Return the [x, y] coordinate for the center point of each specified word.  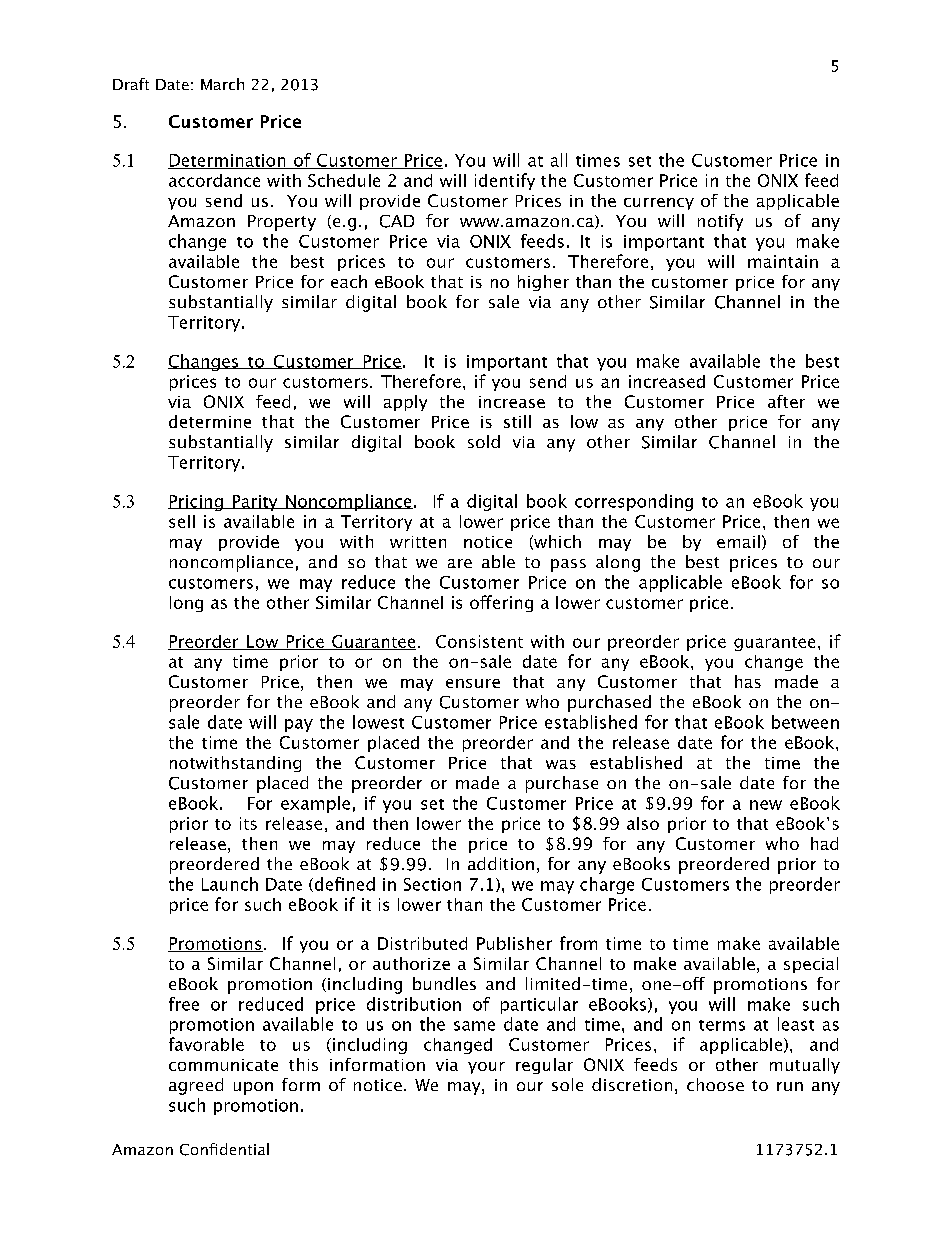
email [738, 541]
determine [210, 421]
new [766, 805]
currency [659, 204]
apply [405, 403]
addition [501, 863]
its [248, 823]
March [222, 84]
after [786, 401]
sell [182, 521]
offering [501, 603]
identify [505, 181]
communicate [223, 1065]
